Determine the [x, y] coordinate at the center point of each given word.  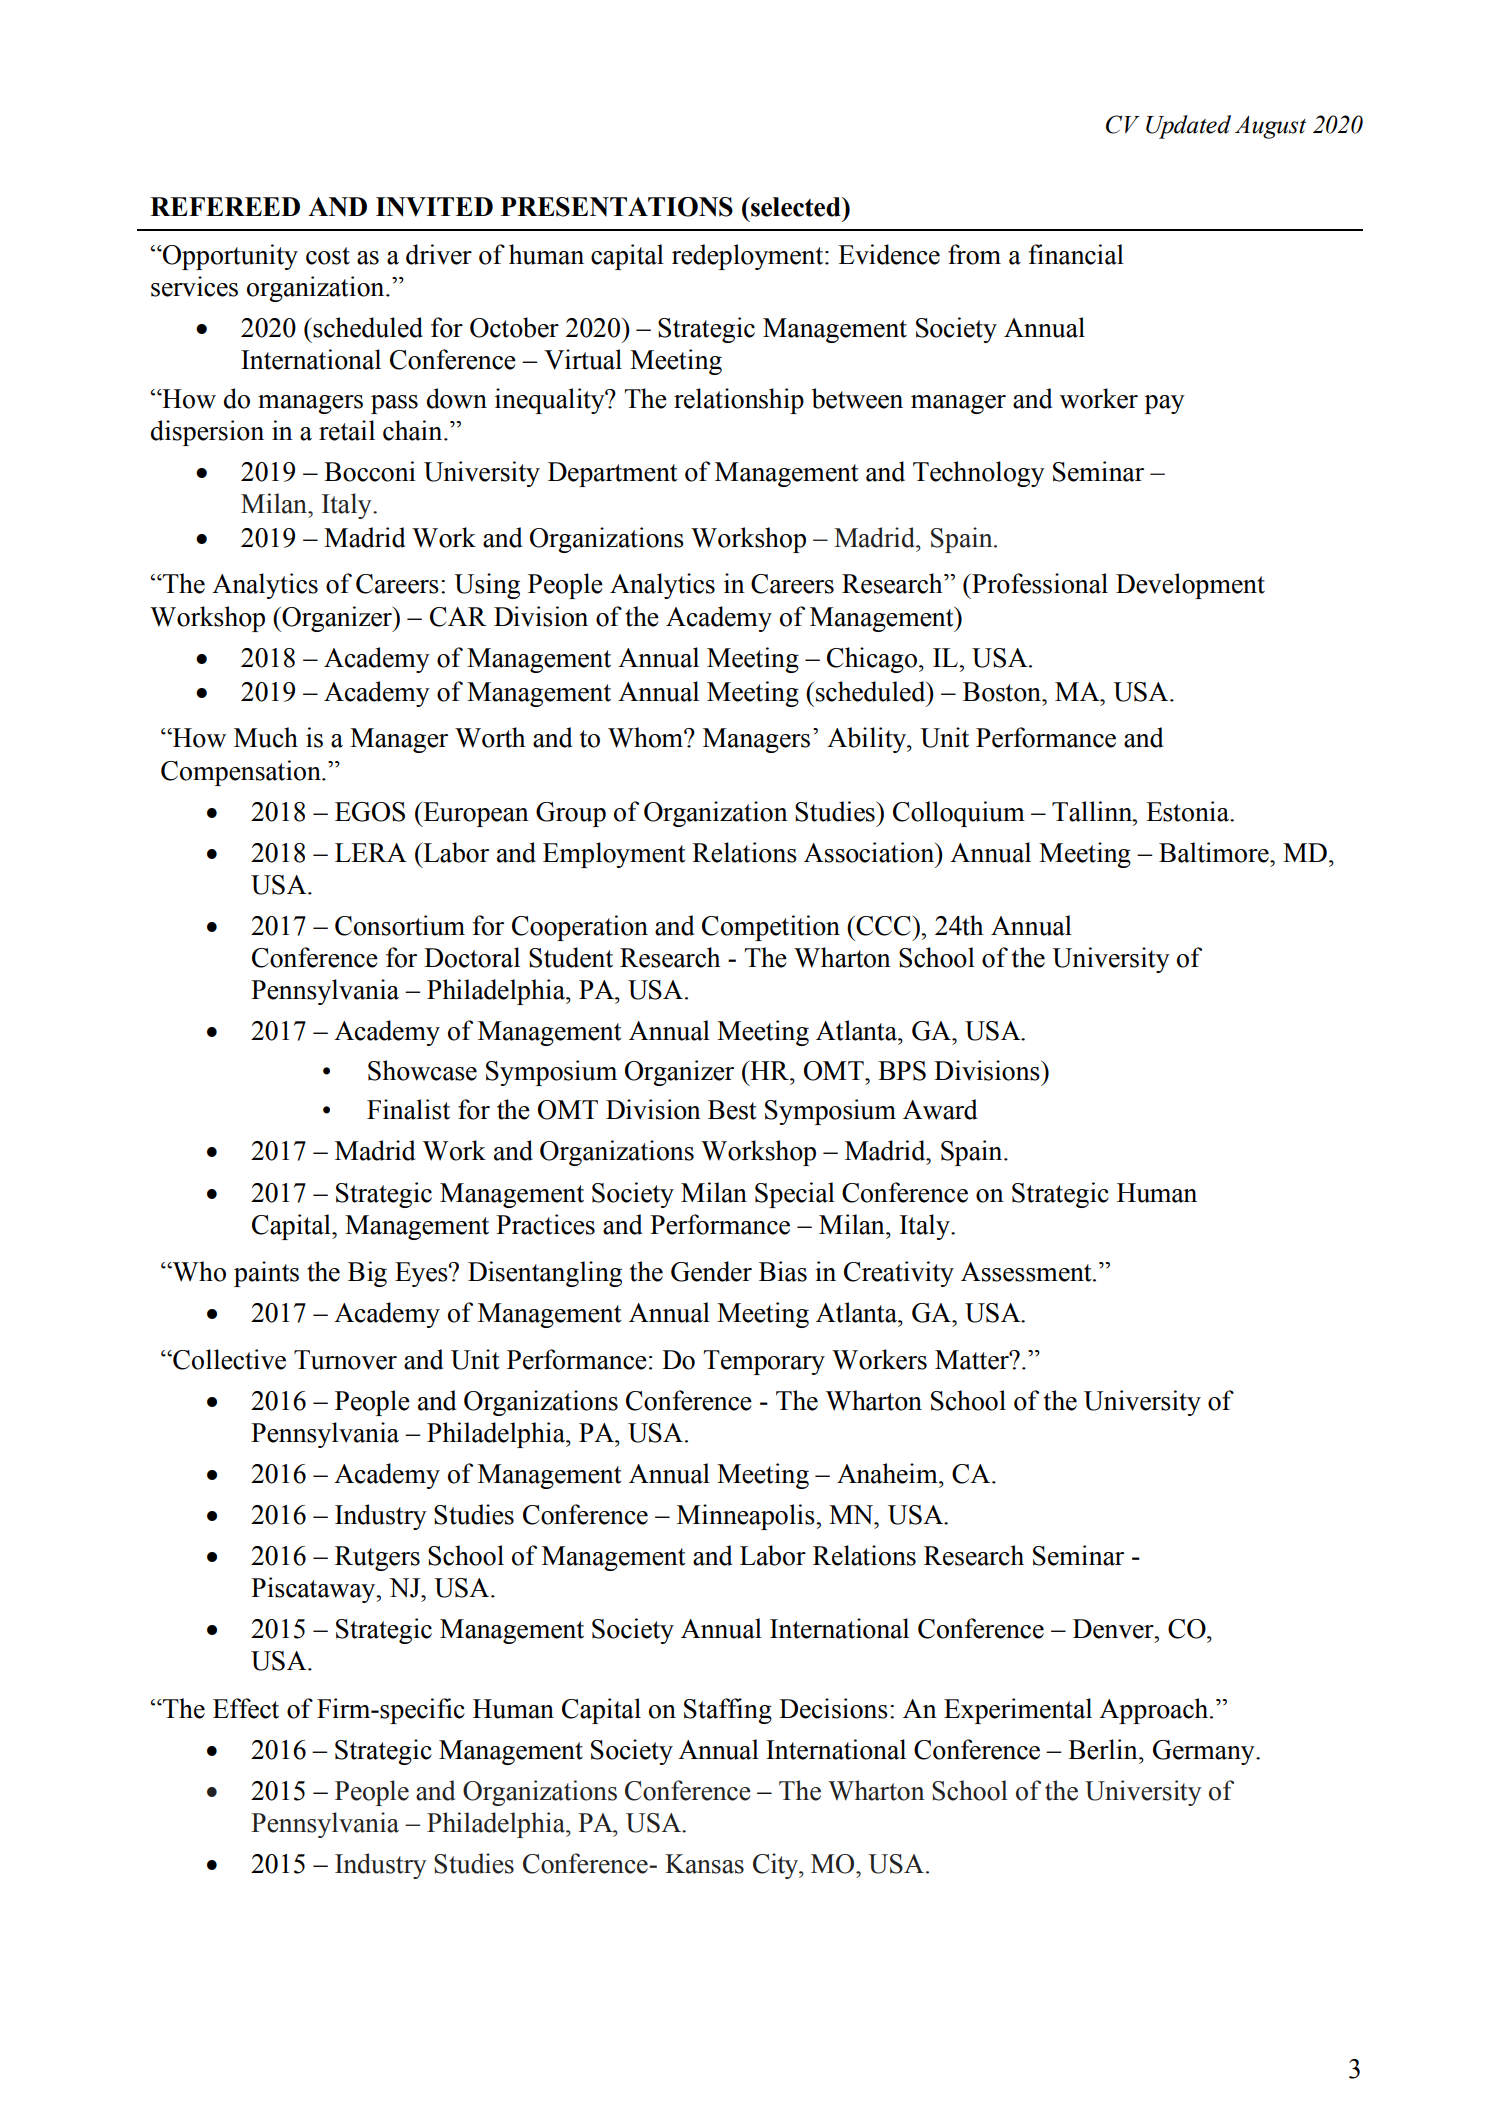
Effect [246, 1708]
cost [328, 256]
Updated [1188, 127]
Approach [1155, 1711]
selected [796, 207]
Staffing [728, 1711]
